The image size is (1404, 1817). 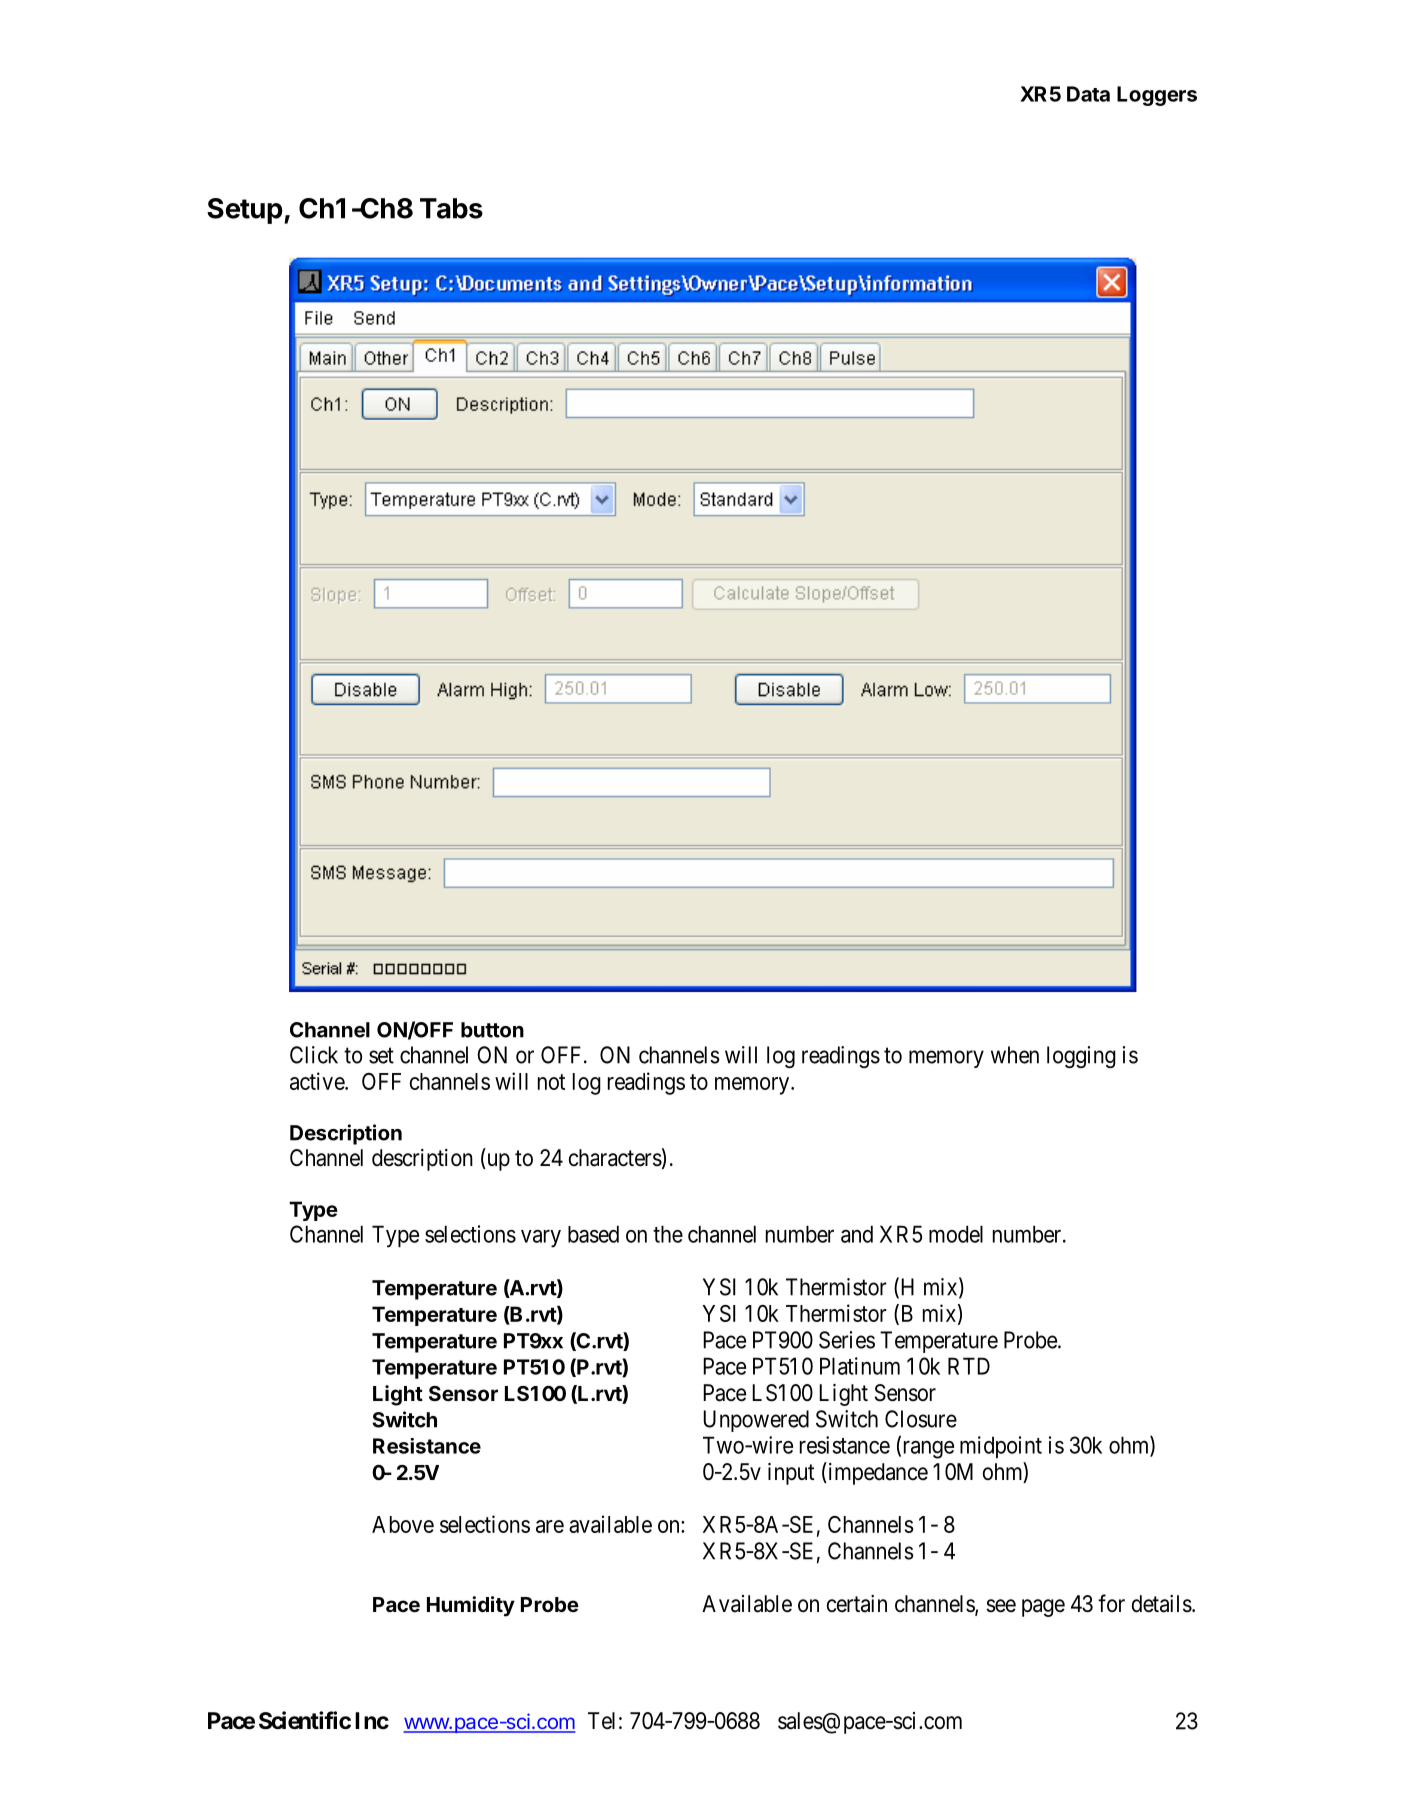 What do you see at coordinates (1015, 1055) in the image?
I see `when` at bounding box center [1015, 1055].
